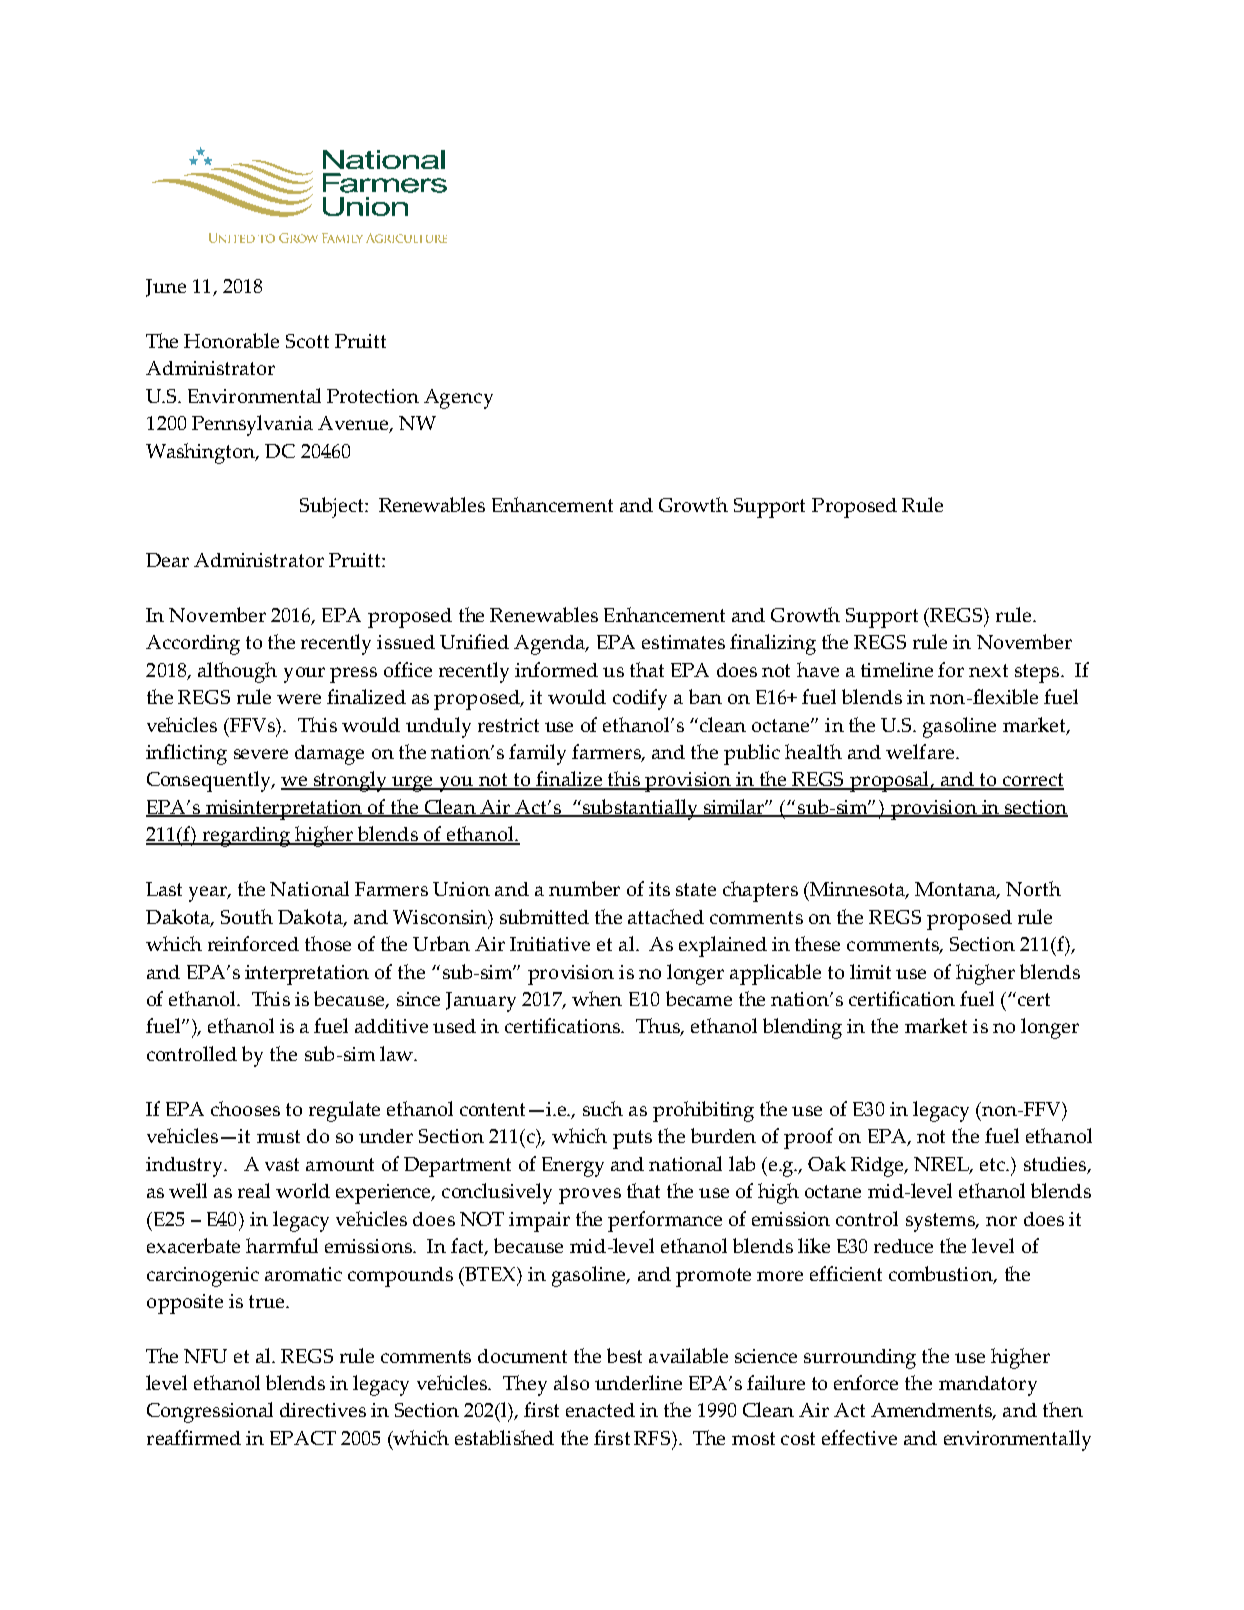 The image size is (1244, 1610). Describe the element at coordinates (773, 644) in the screenshot. I see `finalizing` at that location.
